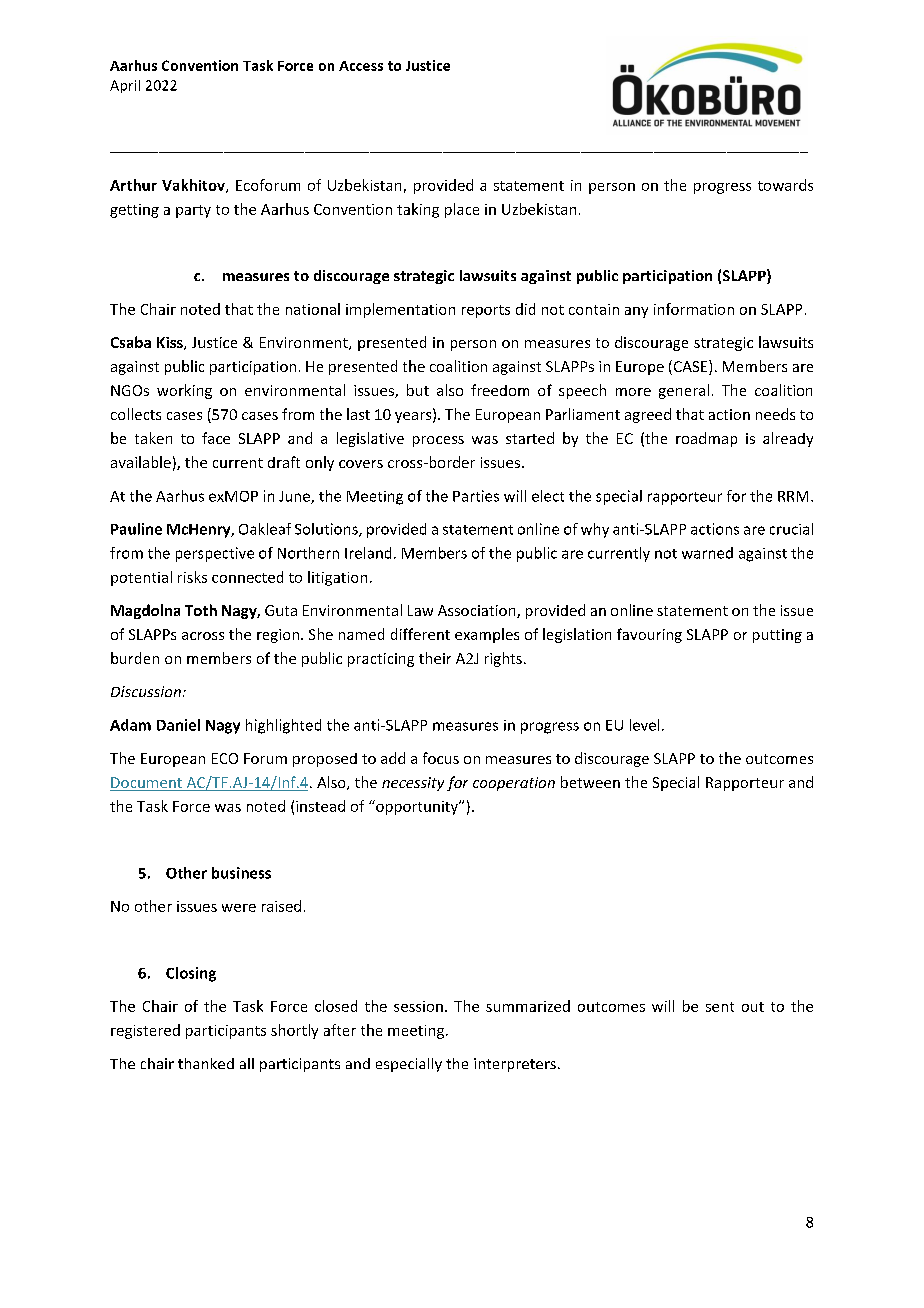 This screenshot has width=924, height=1308. What do you see at coordinates (413, 784) in the screenshot?
I see `necessity` at bounding box center [413, 784].
